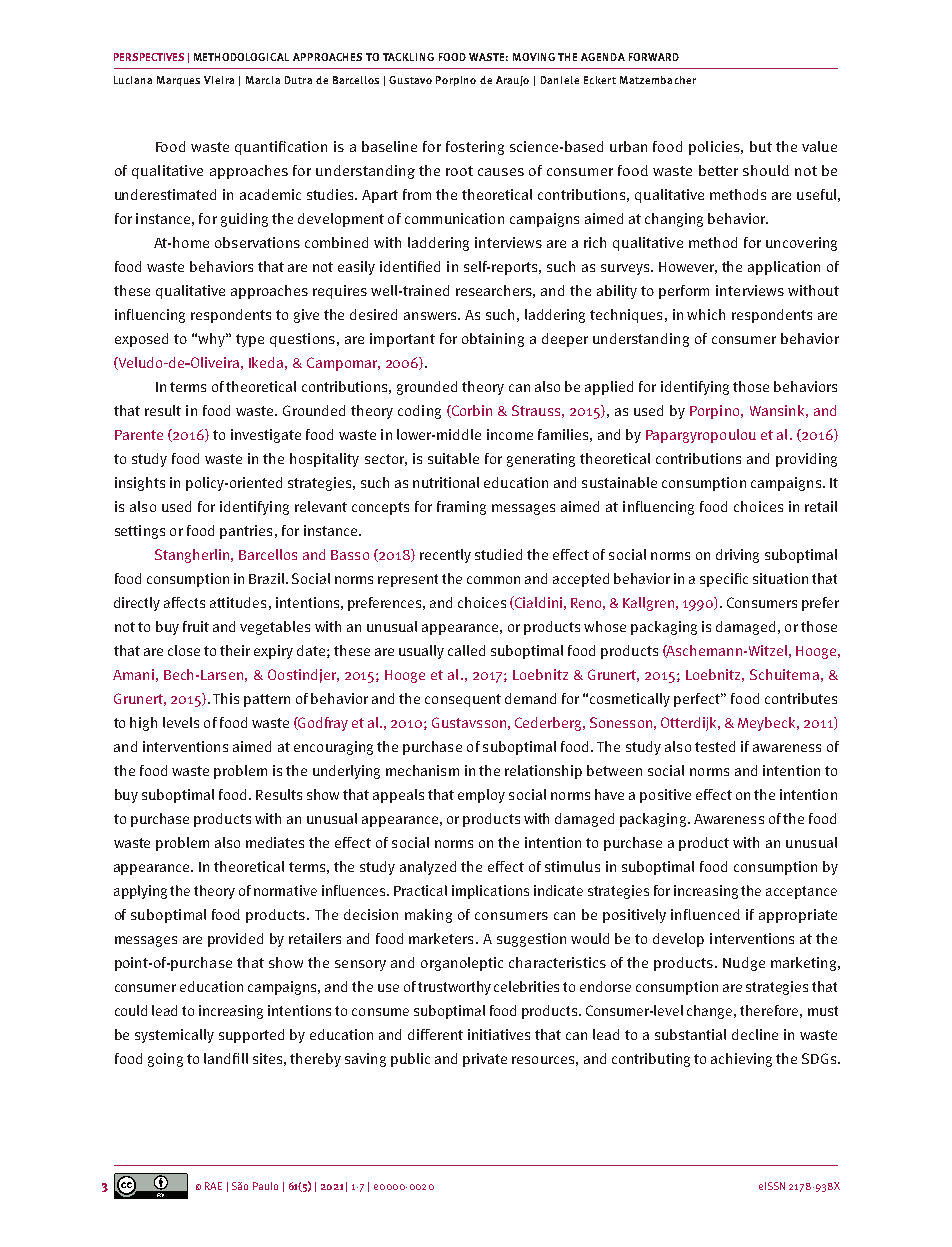 This document has width=952, height=1247. Describe the element at coordinates (275, 842) in the document. I see `mediates` at that location.
